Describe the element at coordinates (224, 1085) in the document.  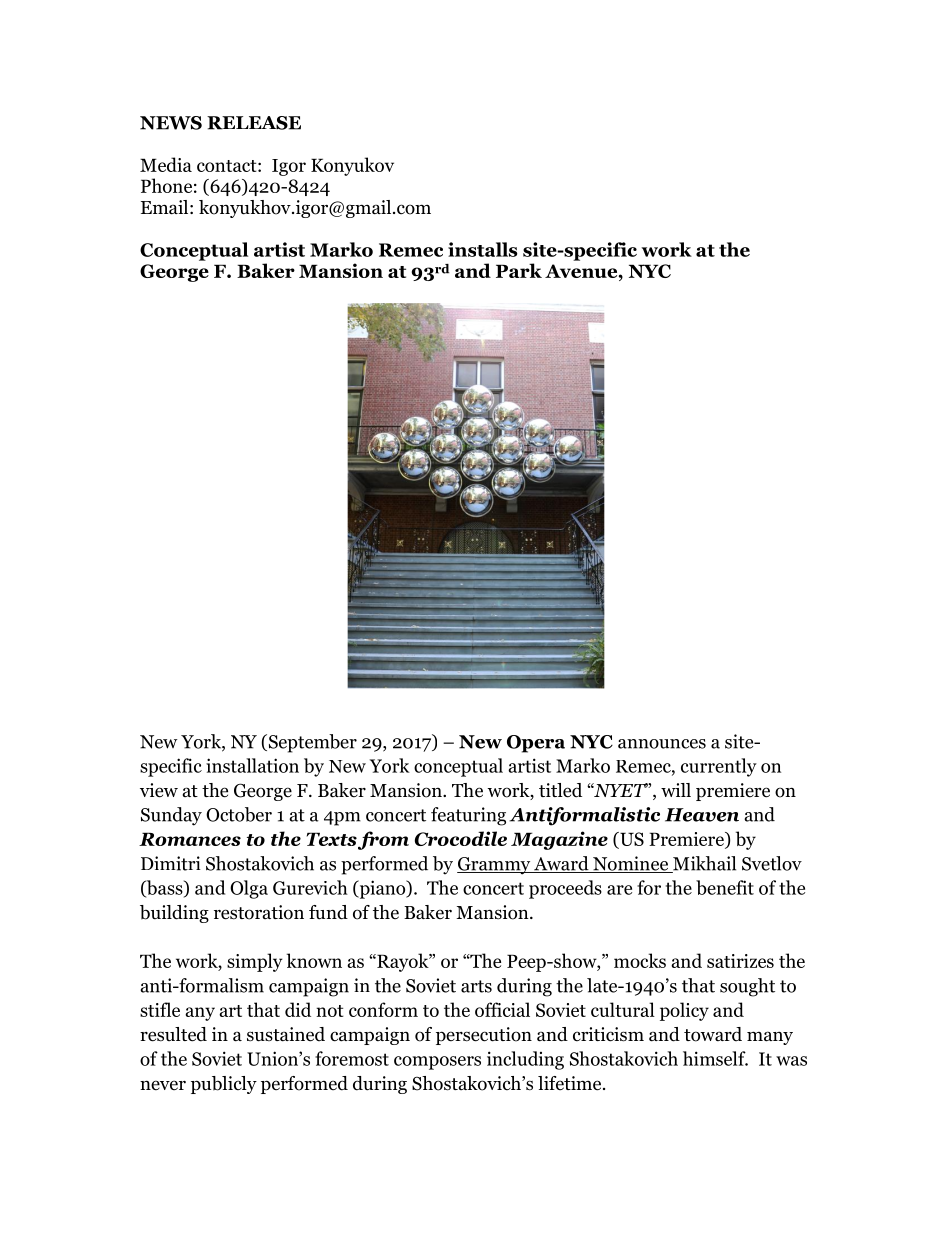
I see `publicly` at that location.
